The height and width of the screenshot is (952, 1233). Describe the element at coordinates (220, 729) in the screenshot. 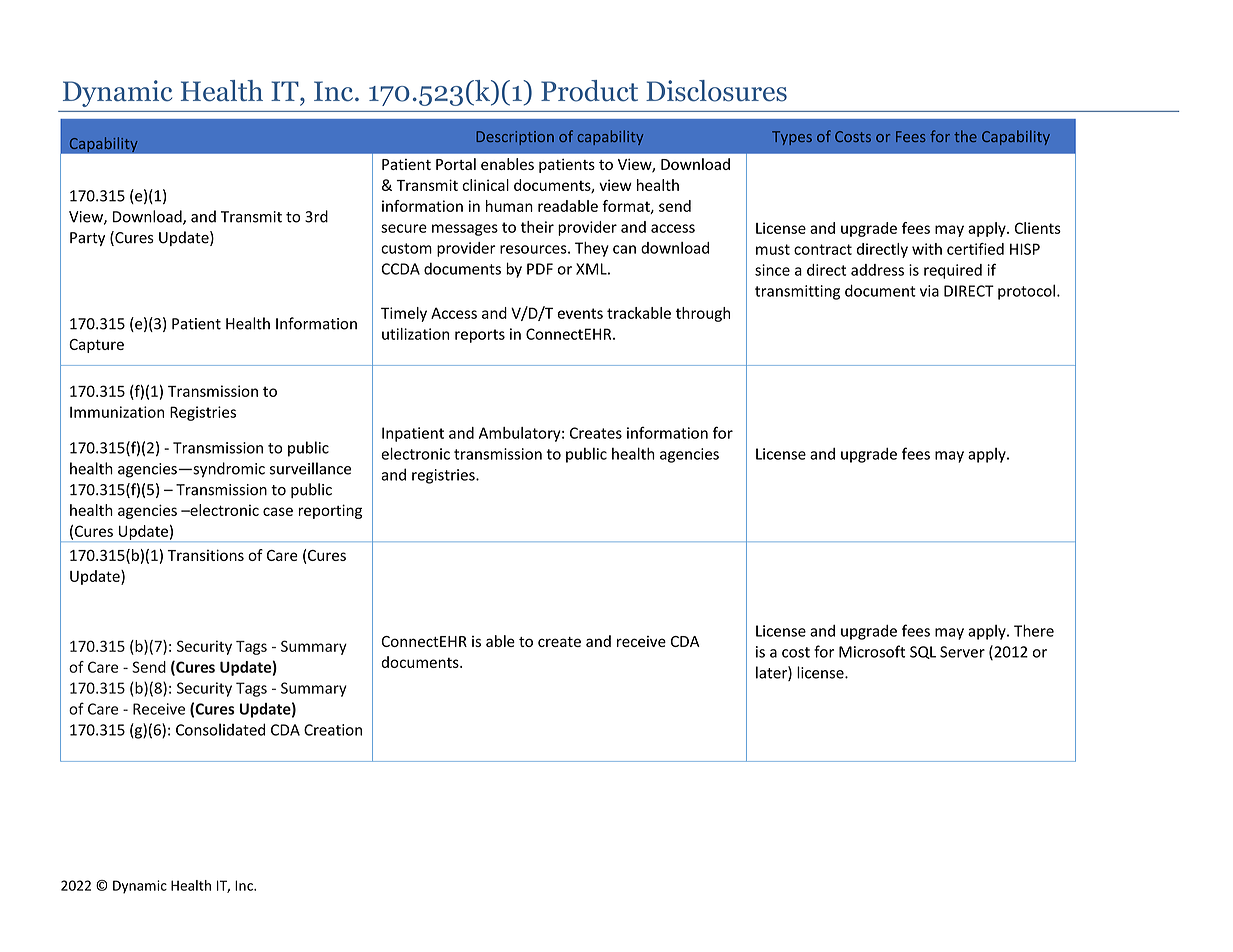

I see `Consolidated` at that location.
